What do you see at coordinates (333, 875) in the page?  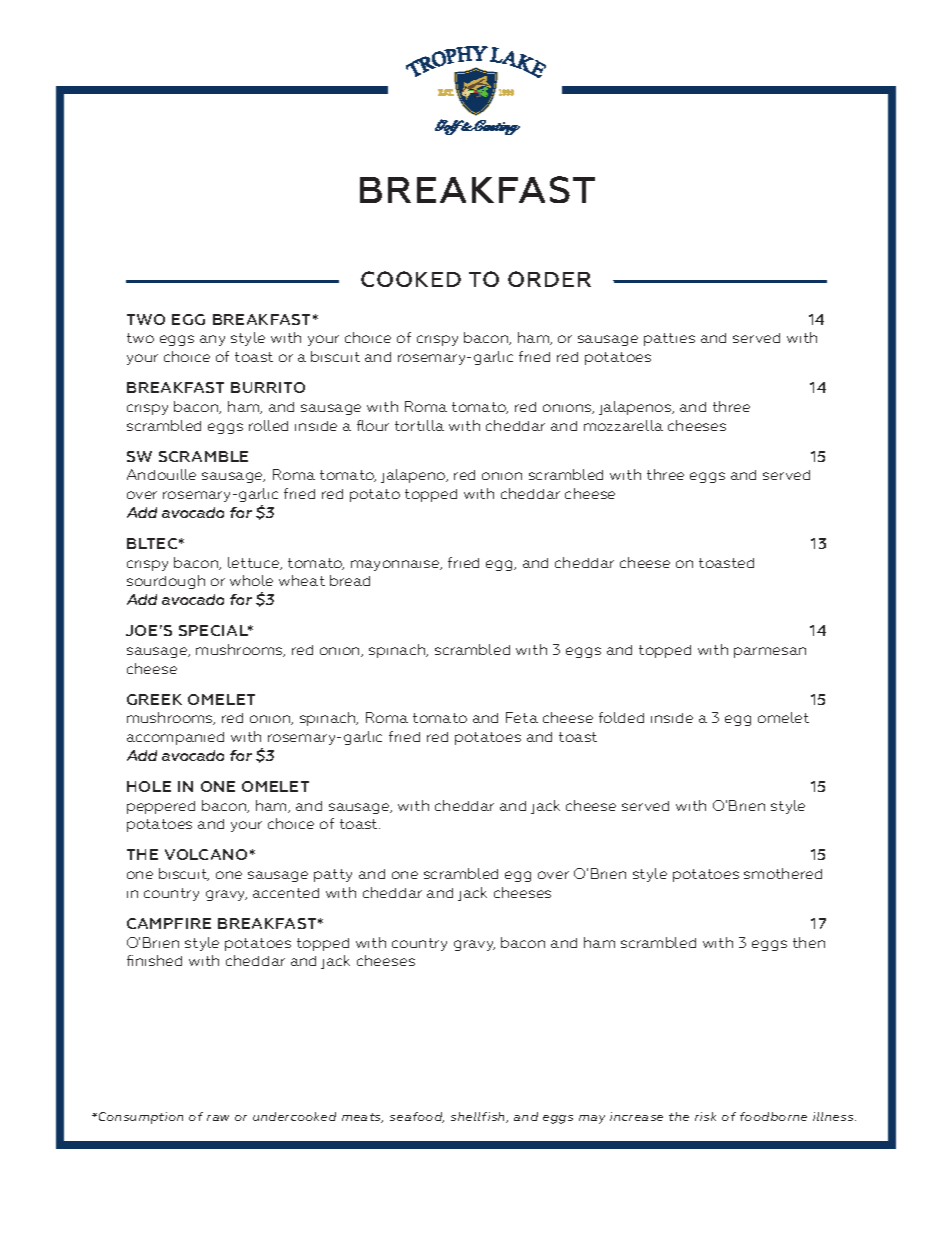 I see `patty` at bounding box center [333, 875].
